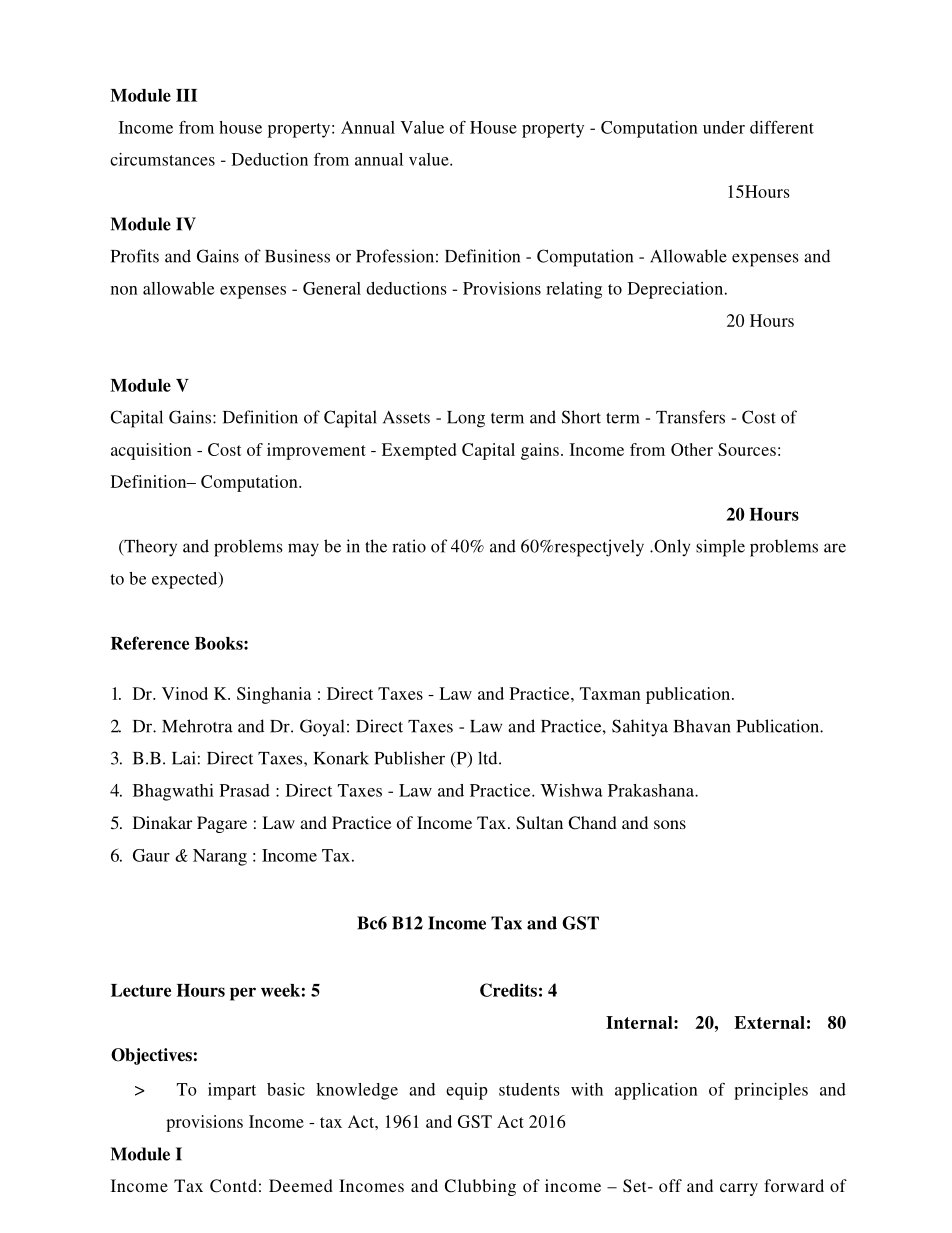 The height and width of the screenshot is (1233, 952). What do you see at coordinates (720, 548) in the screenshot?
I see `simple` at bounding box center [720, 548].
